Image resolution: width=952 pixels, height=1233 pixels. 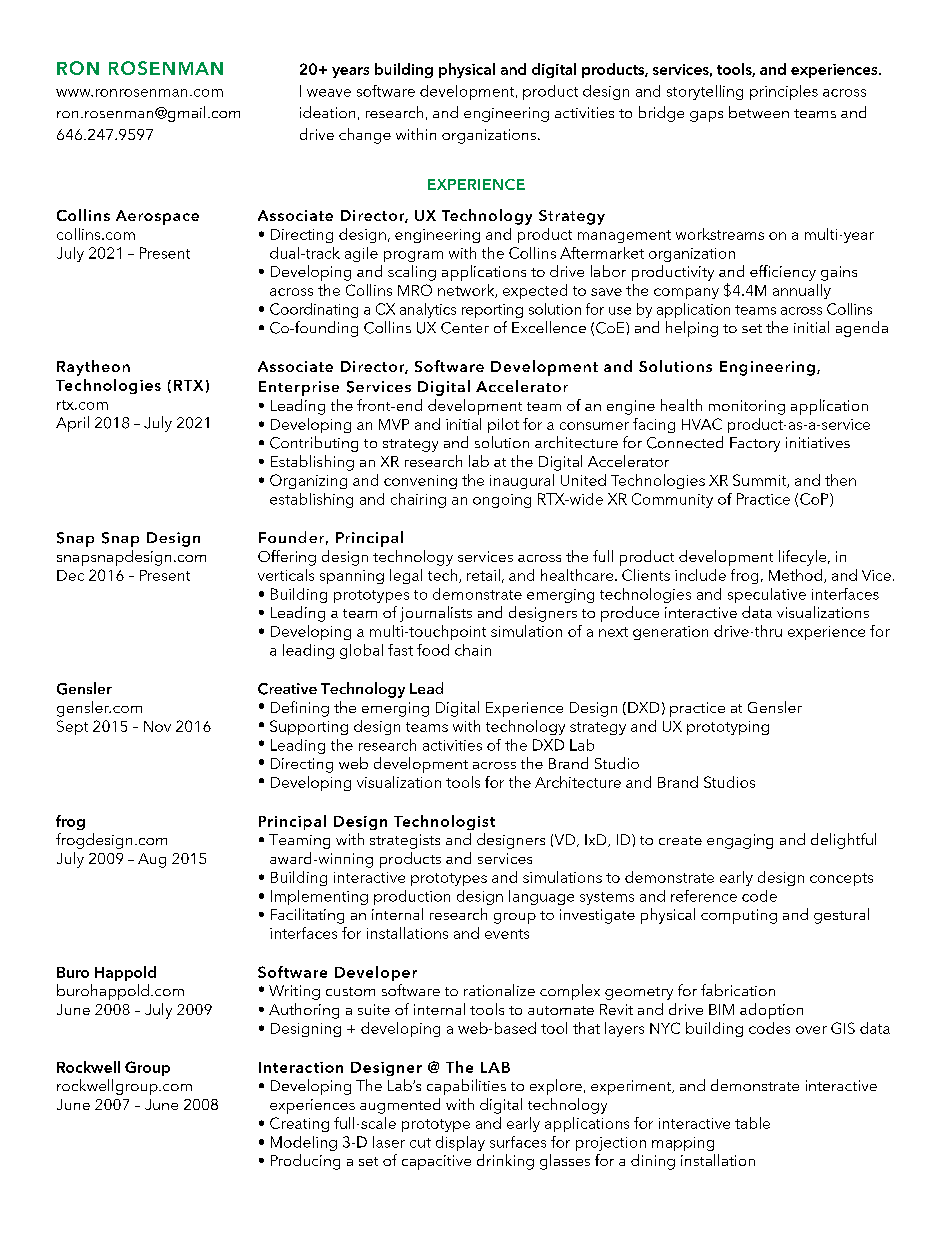 I want to click on Aerospace, so click(x=157, y=217).
